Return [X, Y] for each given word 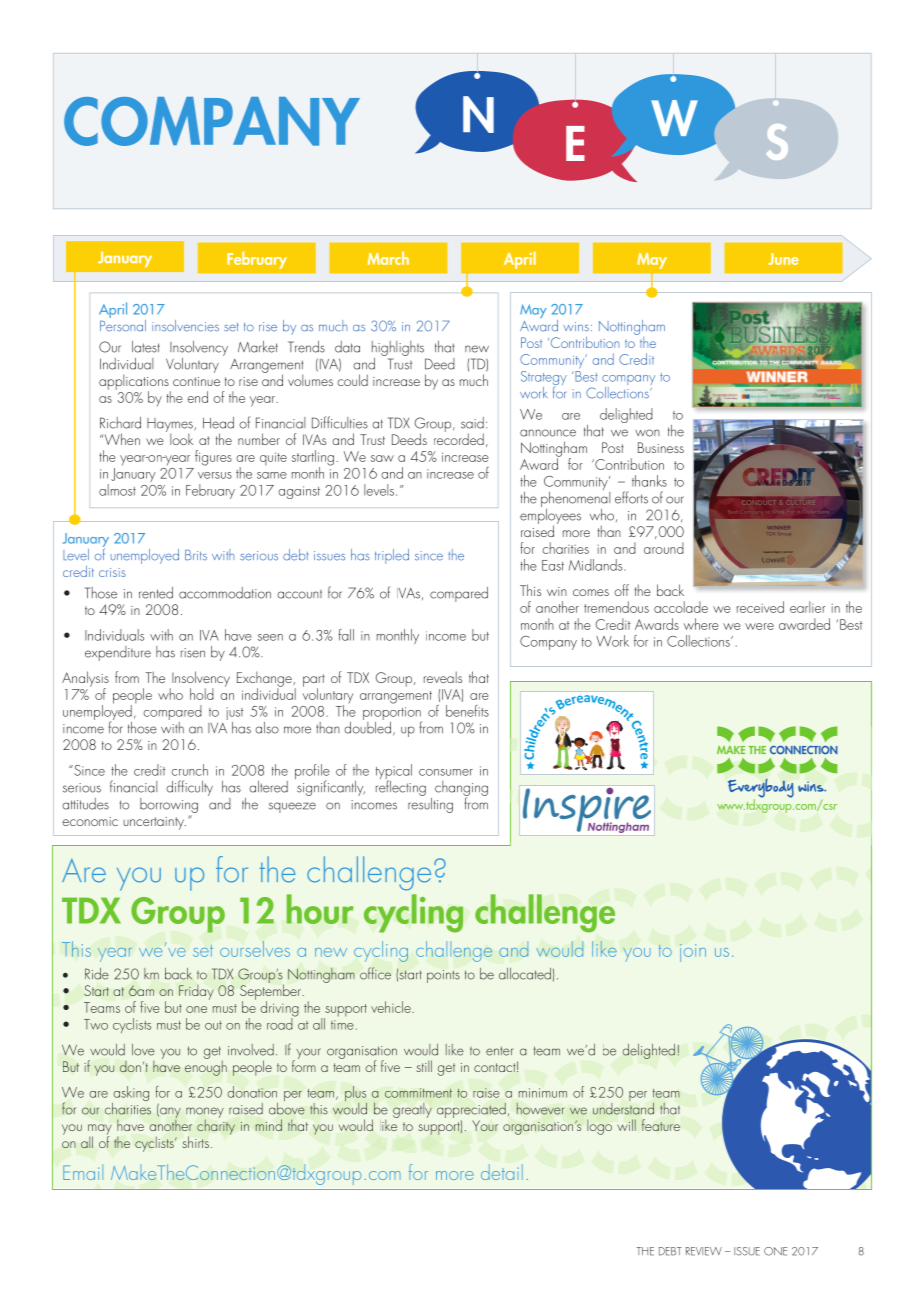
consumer [446, 772]
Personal [123, 324]
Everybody [761, 789]
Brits [196, 555]
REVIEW [704, 1251]
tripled [392, 556]
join [693, 953]
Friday [196, 992]
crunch [189, 770]
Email [83, 1172]
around [664, 548]
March [388, 258]
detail [502, 1172]
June [783, 259]
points [443, 976]
